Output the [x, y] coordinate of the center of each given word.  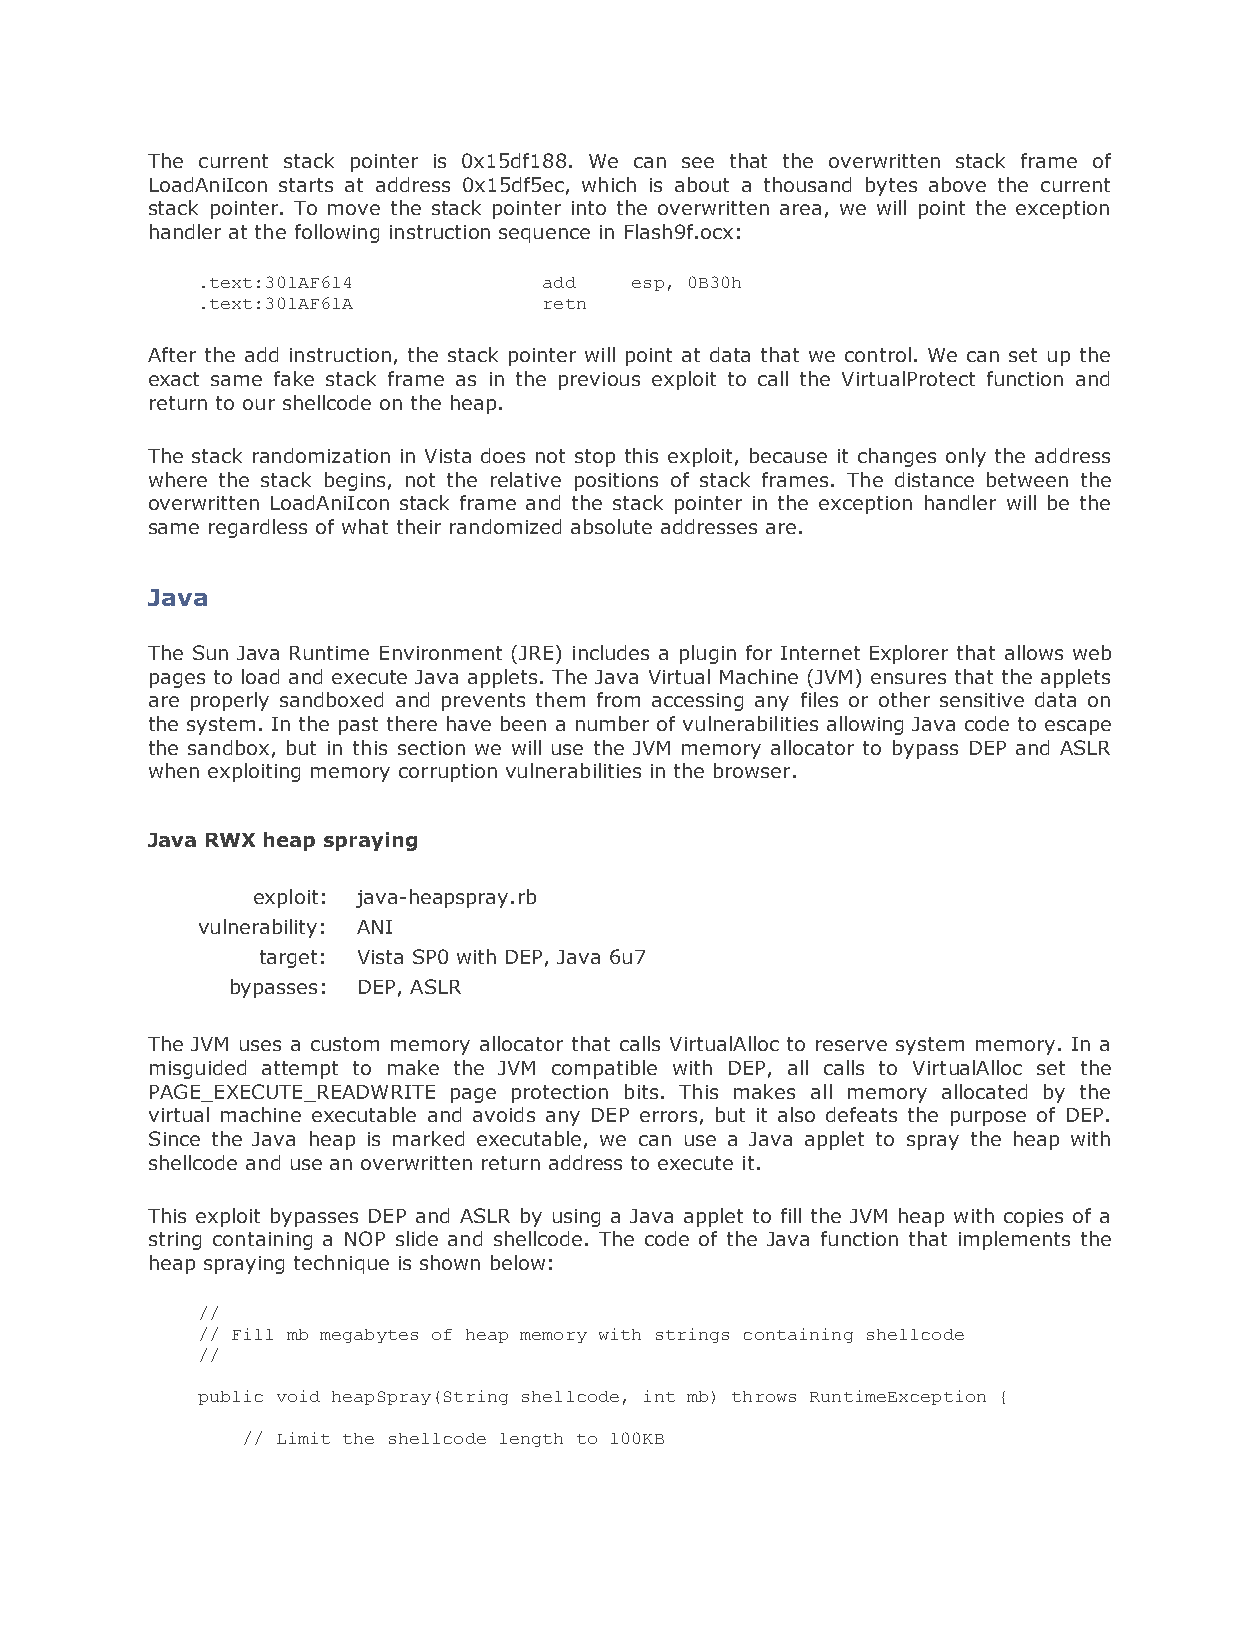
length [531, 1440]
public [230, 1397]
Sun [210, 652]
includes [611, 652]
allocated [984, 1091]
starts [306, 185]
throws [764, 1396]
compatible [604, 1069]
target [288, 959]
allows [1034, 652]
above [957, 184]
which [609, 184]
